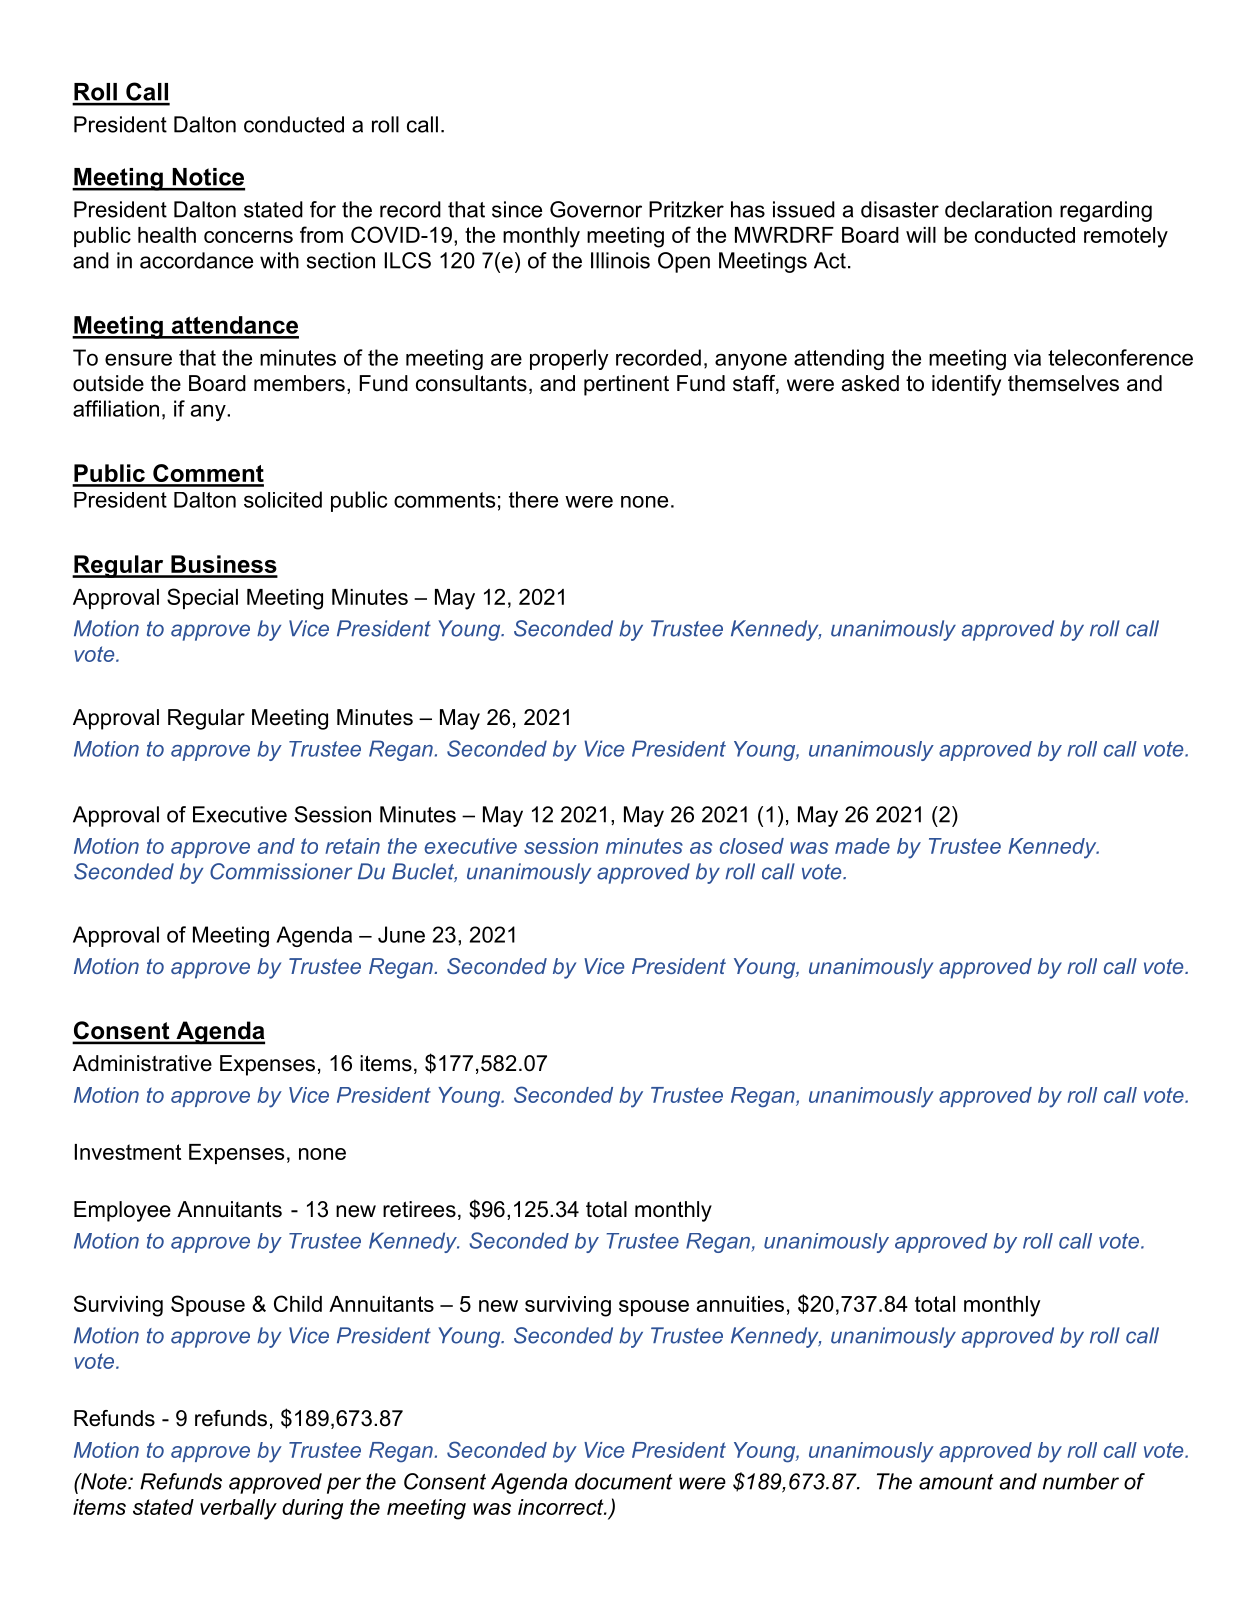 This image has height=1599, width=1236. Describe the element at coordinates (281, 871) in the image. I see `Commissioner` at that location.
